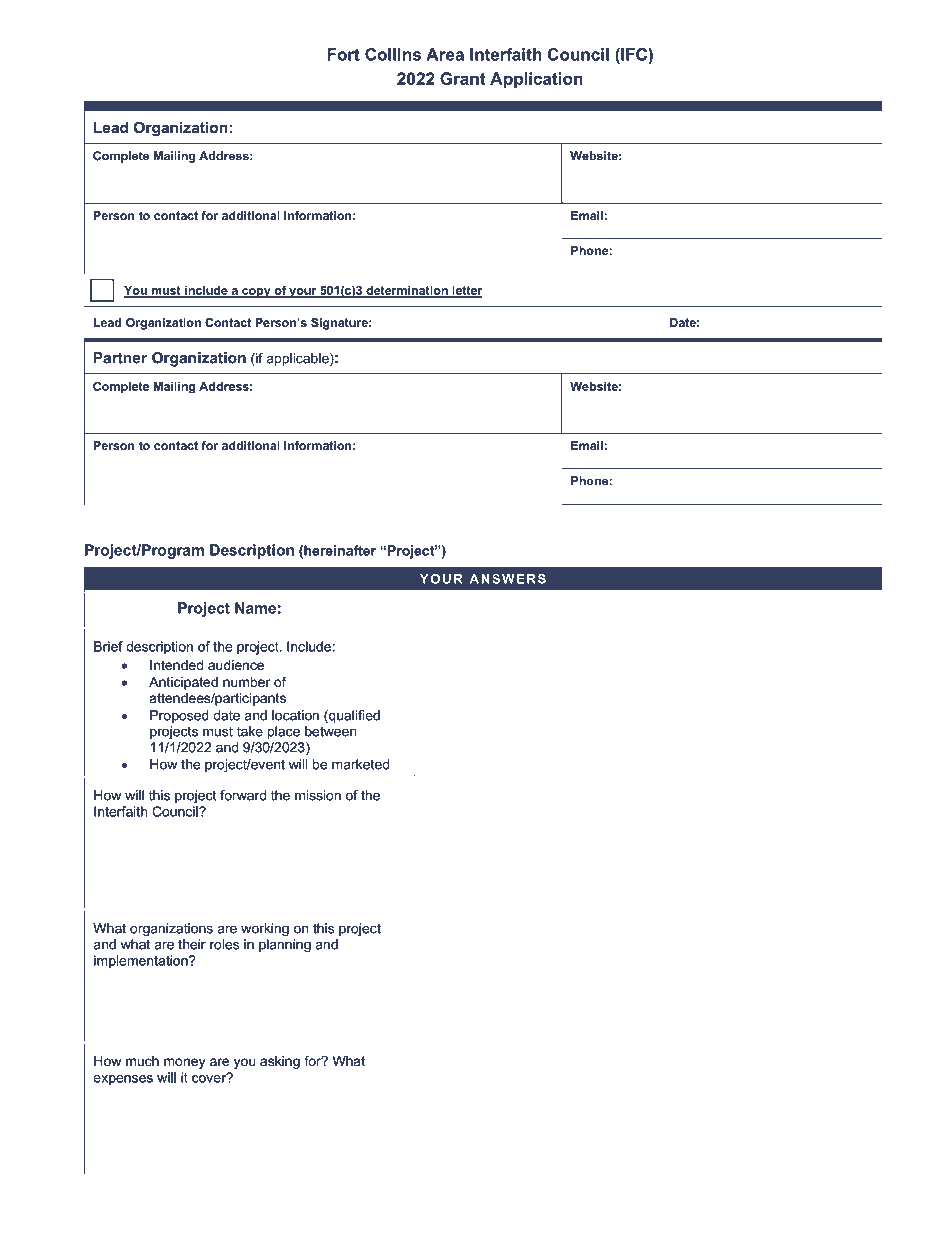  I want to click on ANSWERS, so click(508, 579).
